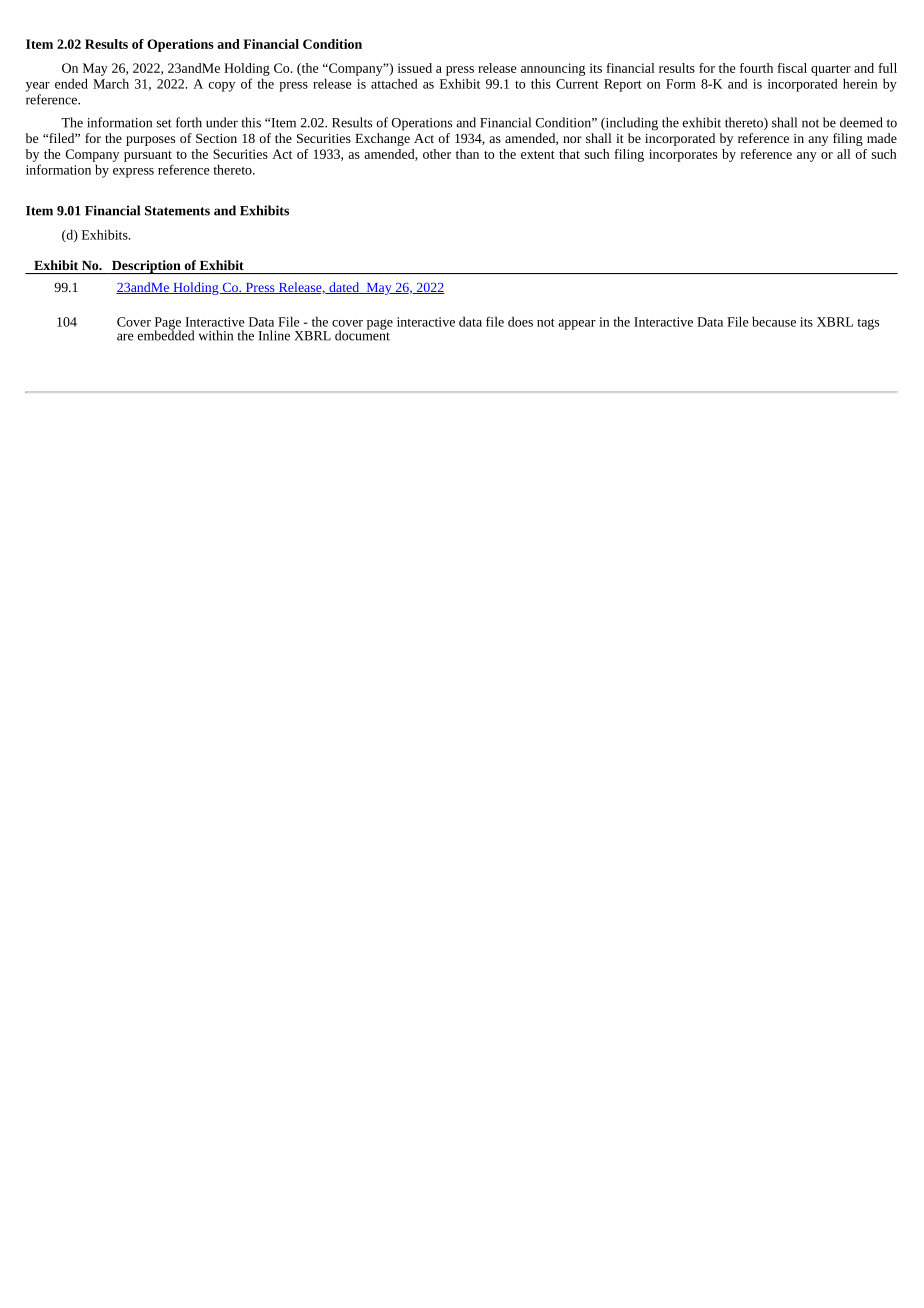 The image size is (924, 1308). Describe the element at coordinates (467, 154) in the page. I see `than` at that location.
